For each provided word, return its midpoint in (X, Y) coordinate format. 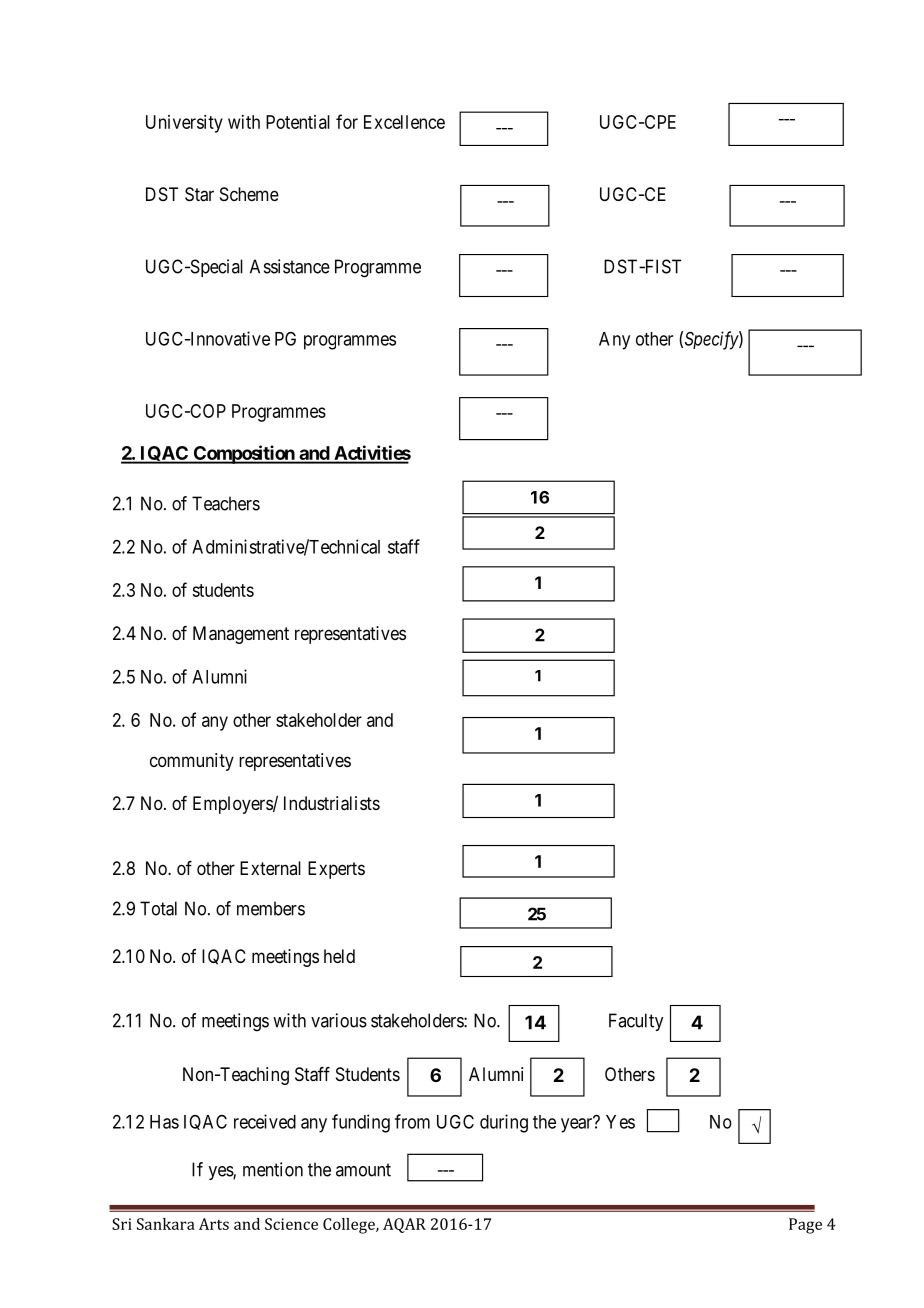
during (504, 1123)
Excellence (404, 122)
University (184, 124)
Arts (214, 1224)
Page (805, 1226)
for (347, 121)
